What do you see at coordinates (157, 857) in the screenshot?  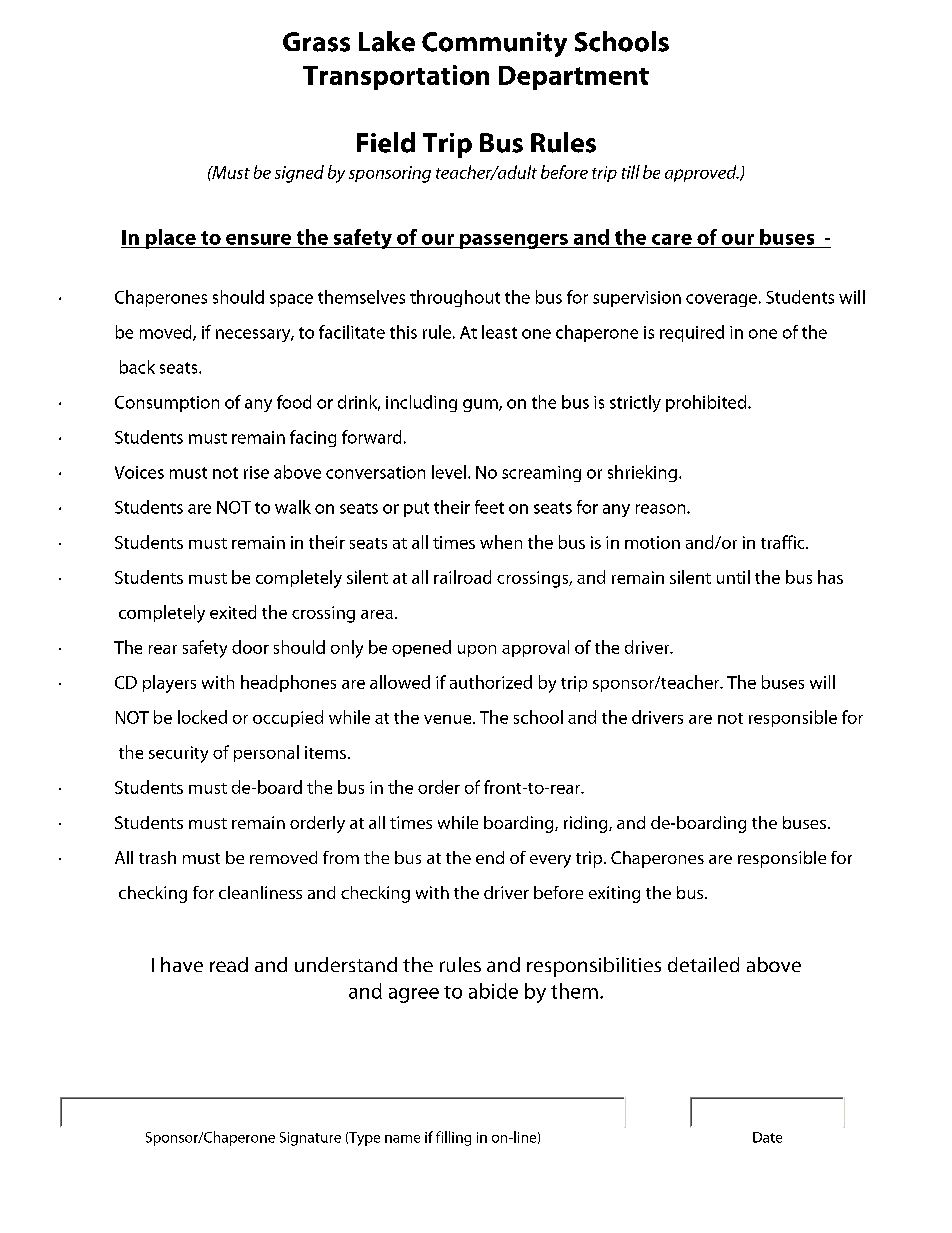 I see `trash` at bounding box center [157, 857].
